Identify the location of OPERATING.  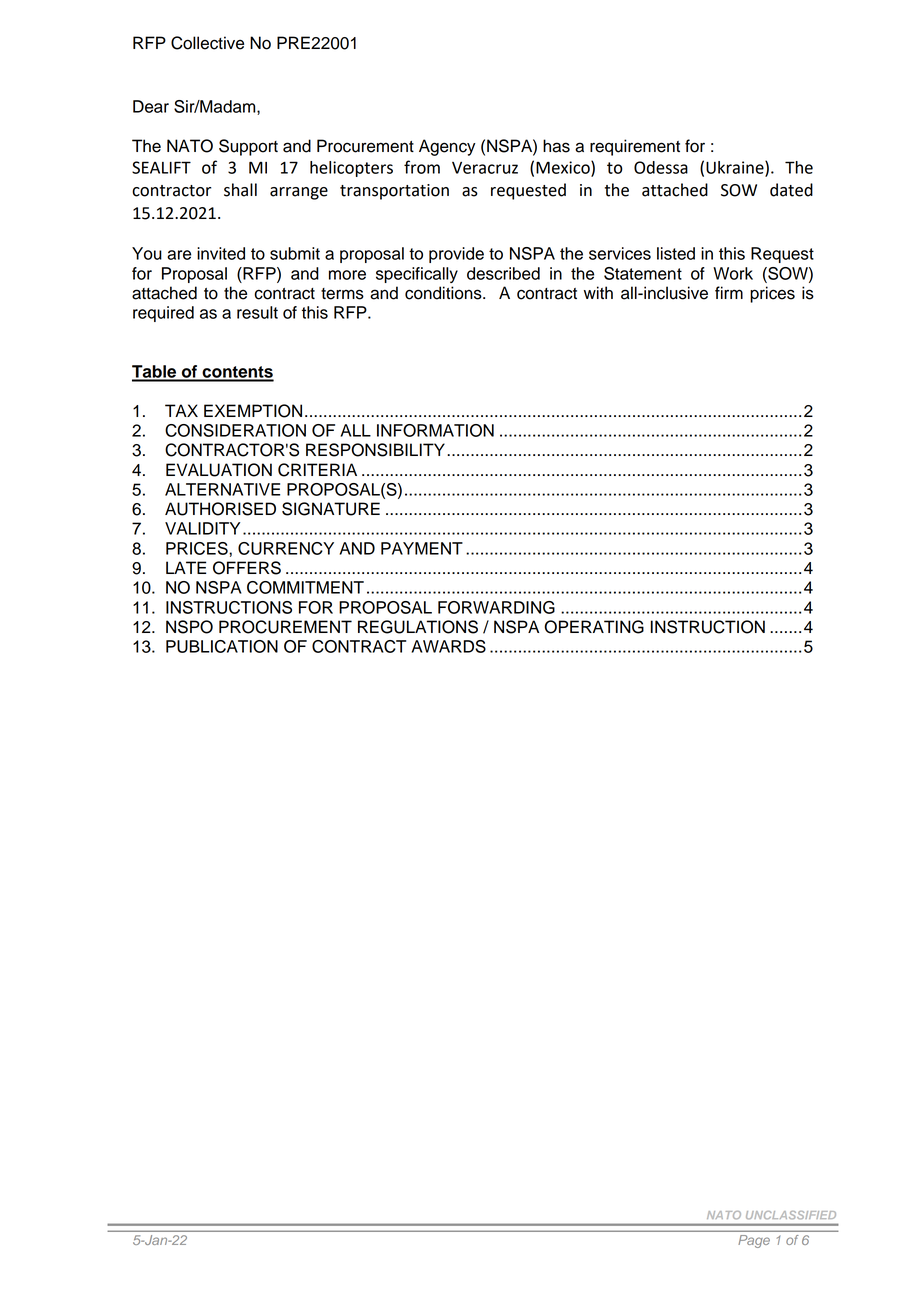
(594, 627).
